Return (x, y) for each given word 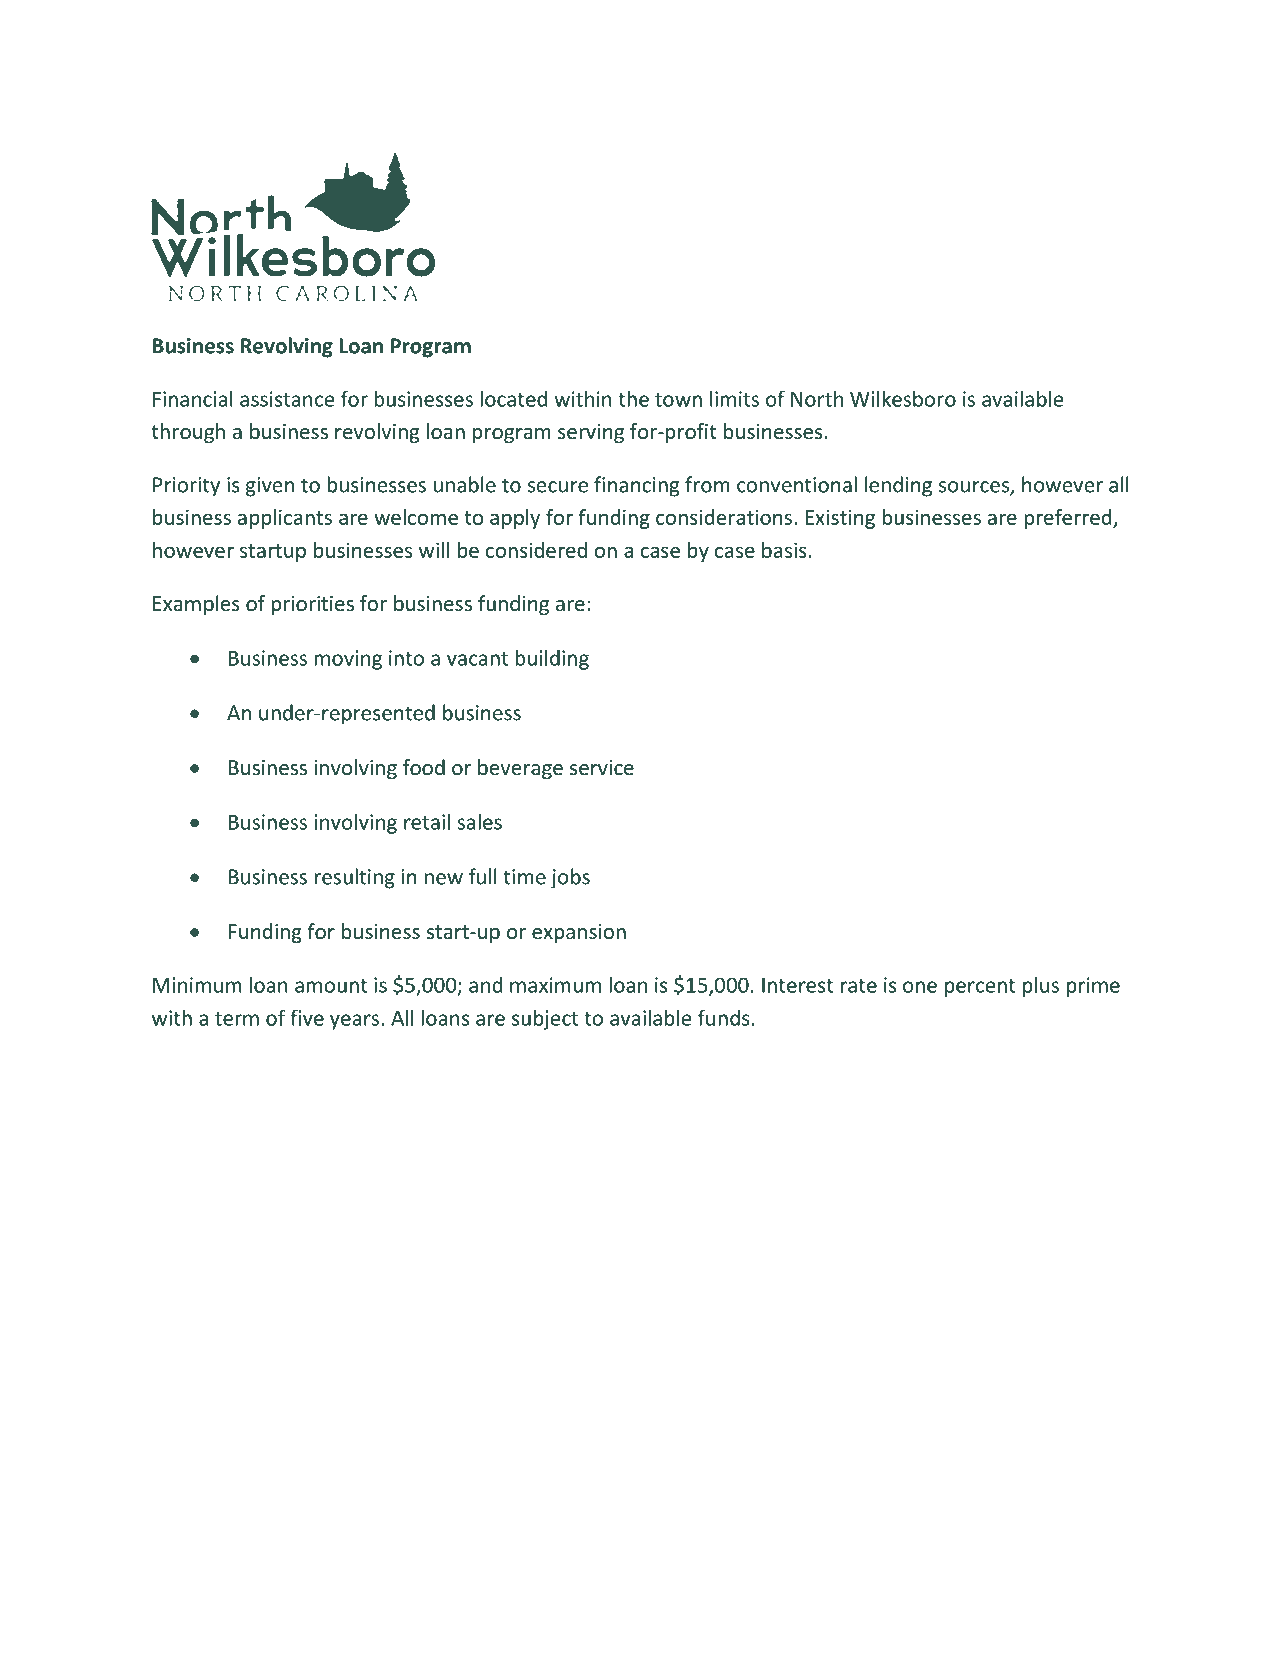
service (602, 768)
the (633, 398)
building (552, 659)
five (307, 1017)
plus (1041, 986)
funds (724, 1017)
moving (348, 660)
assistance (287, 399)
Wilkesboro (903, 398)
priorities (312, 605)
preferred (1069, 519)
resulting (355, 878)
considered (536, 550)
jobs (570, 878)
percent (980, 988)
